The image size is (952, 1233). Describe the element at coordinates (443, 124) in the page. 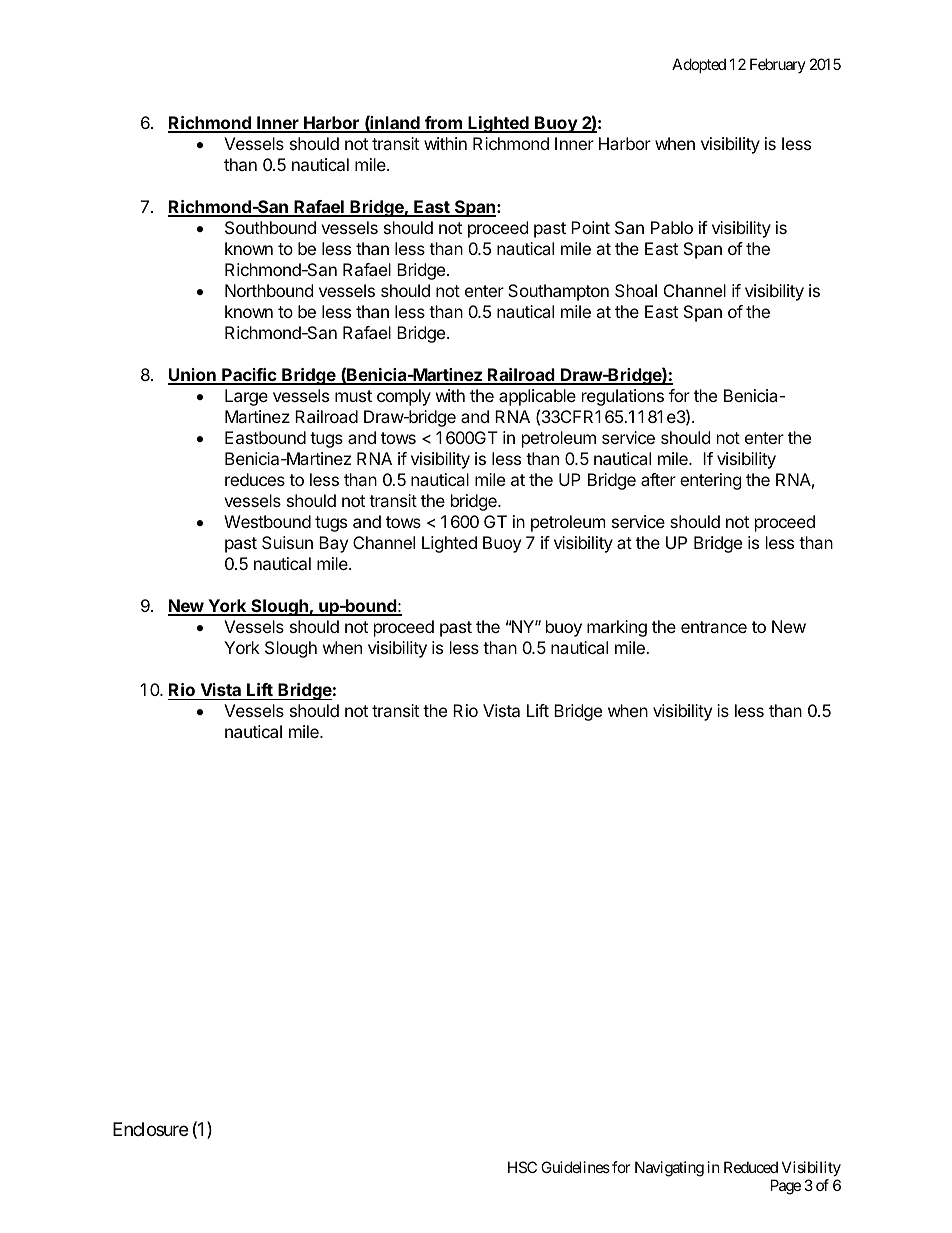

I see `from` at that location.
